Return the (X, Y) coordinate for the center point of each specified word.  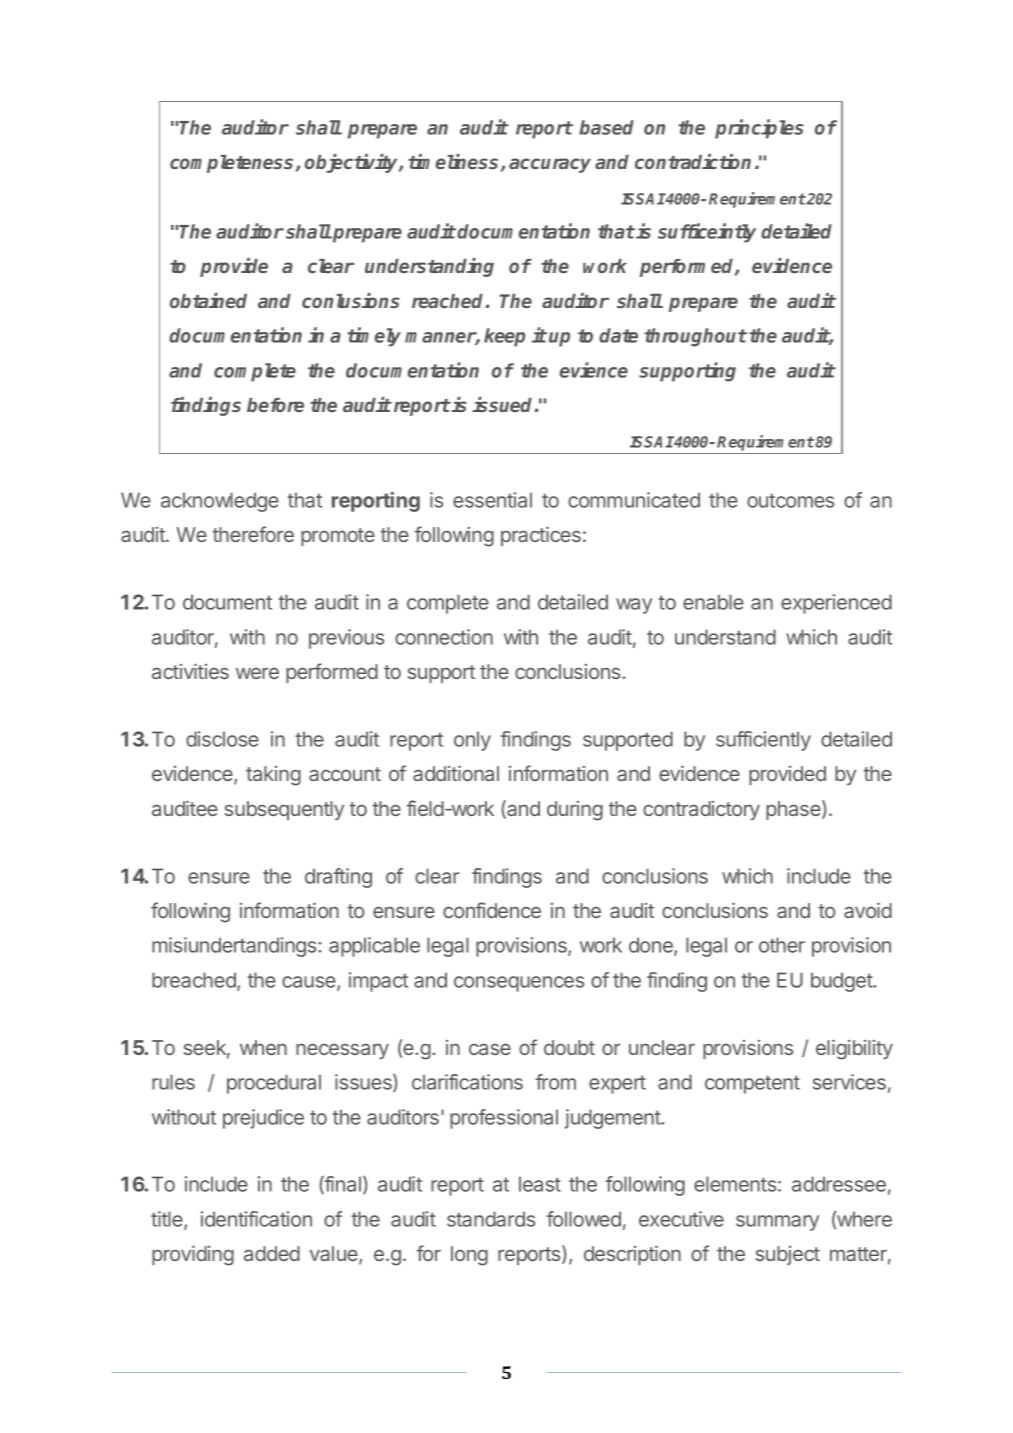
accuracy (550, 165)
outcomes (790, 500)
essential (492, 500)
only (472, 741)
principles (759, 129)
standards (491, 1219)
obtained (208, 300)
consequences (519, 984)
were (257, 673)
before (275, 405)
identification (256, 1219)
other (782, 945)
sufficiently (763, 741)
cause (310, 983)
